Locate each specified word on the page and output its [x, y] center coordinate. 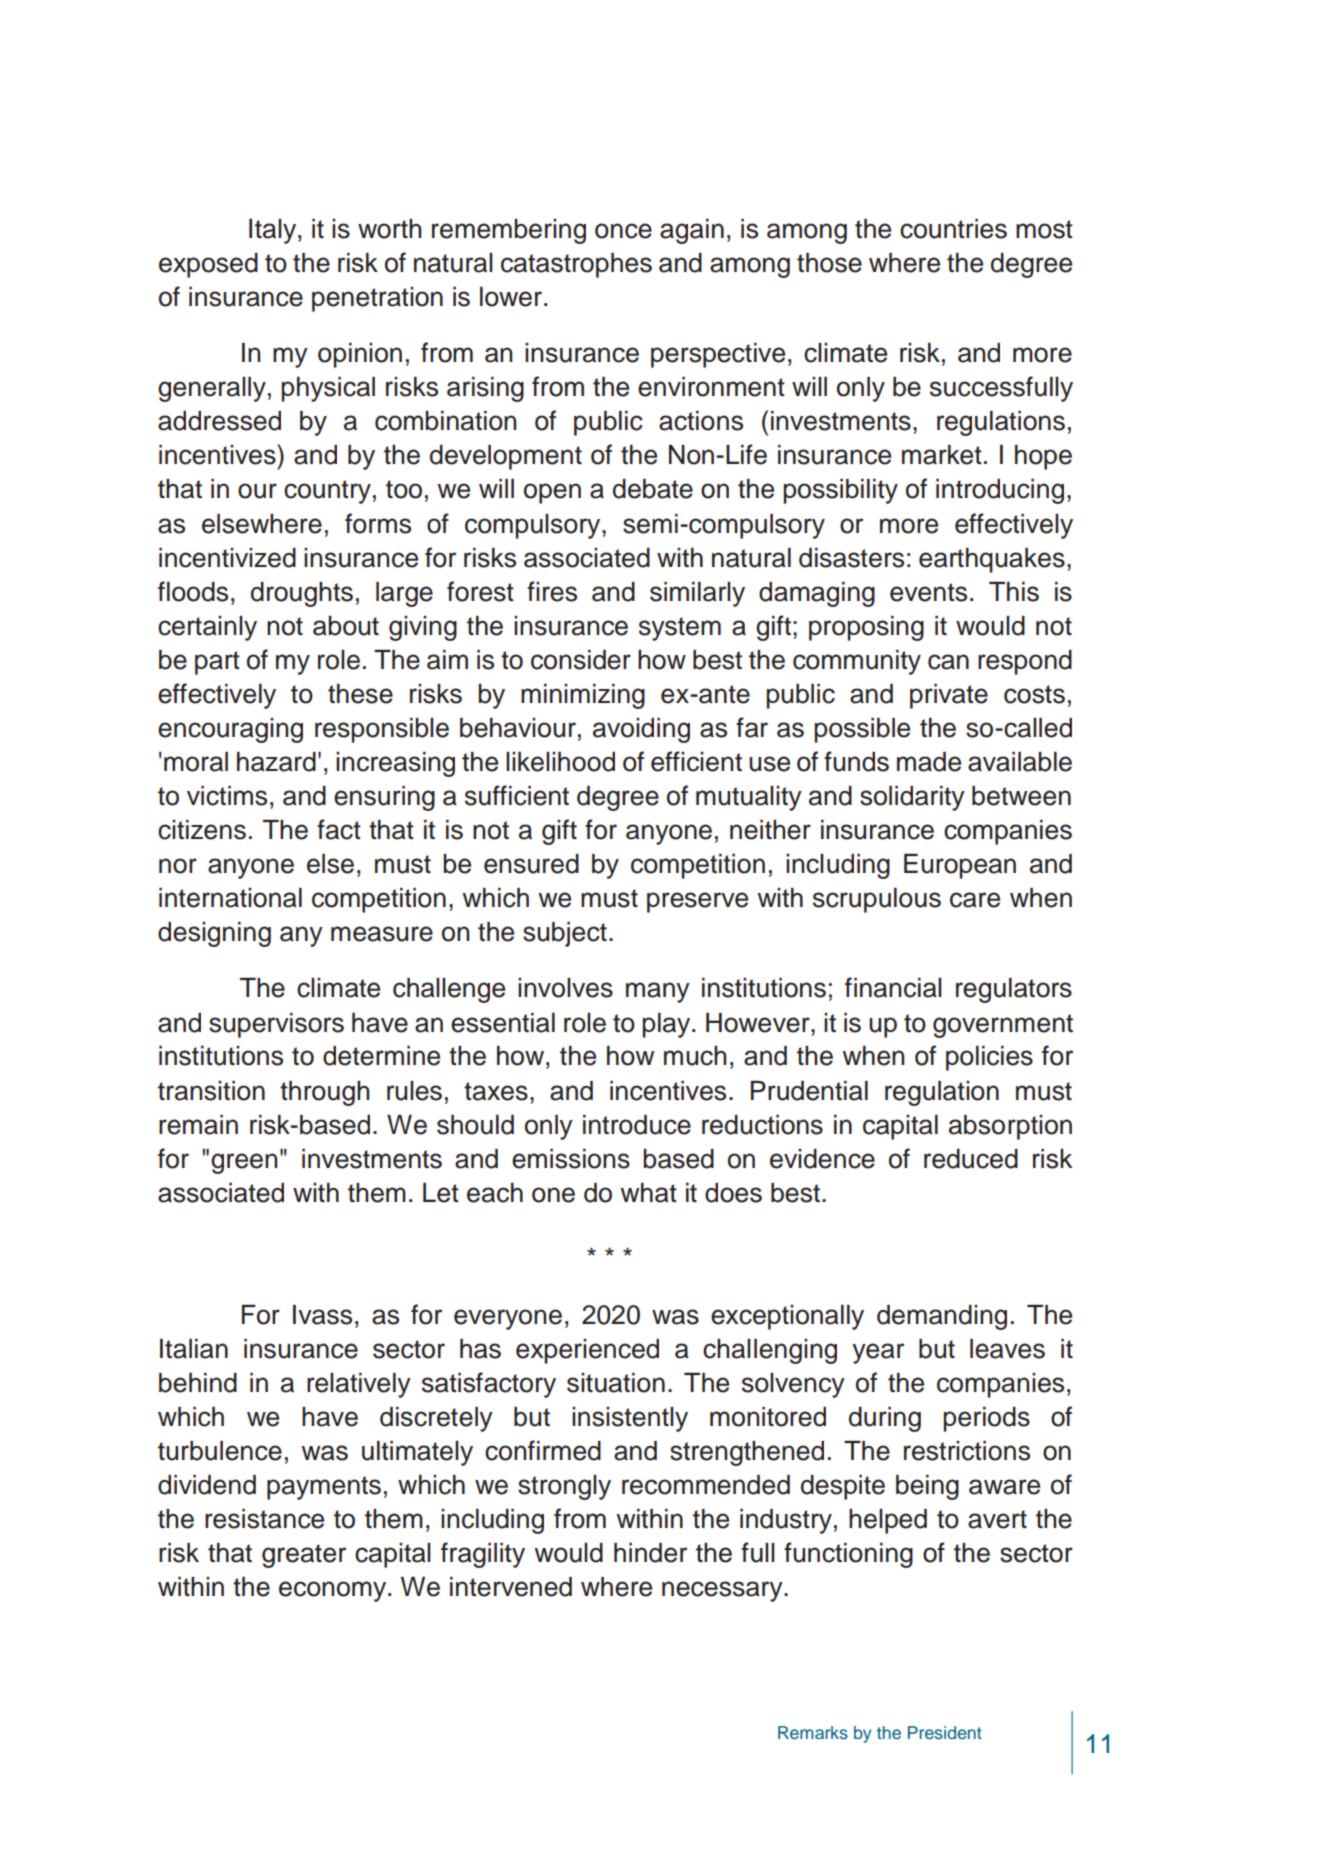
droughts [302, 594]
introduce [637, 1125]
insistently [630, 1419]
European [960, 866]
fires [552, 591]
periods [986, 1419]
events [928, 592]
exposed [208, 265]
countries [953, 229]
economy [334, 1591]
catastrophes [576, 265]
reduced [971, 1159]
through [324, 1093]
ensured [531, 864]
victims [227, 796]
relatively [359, 1385]
